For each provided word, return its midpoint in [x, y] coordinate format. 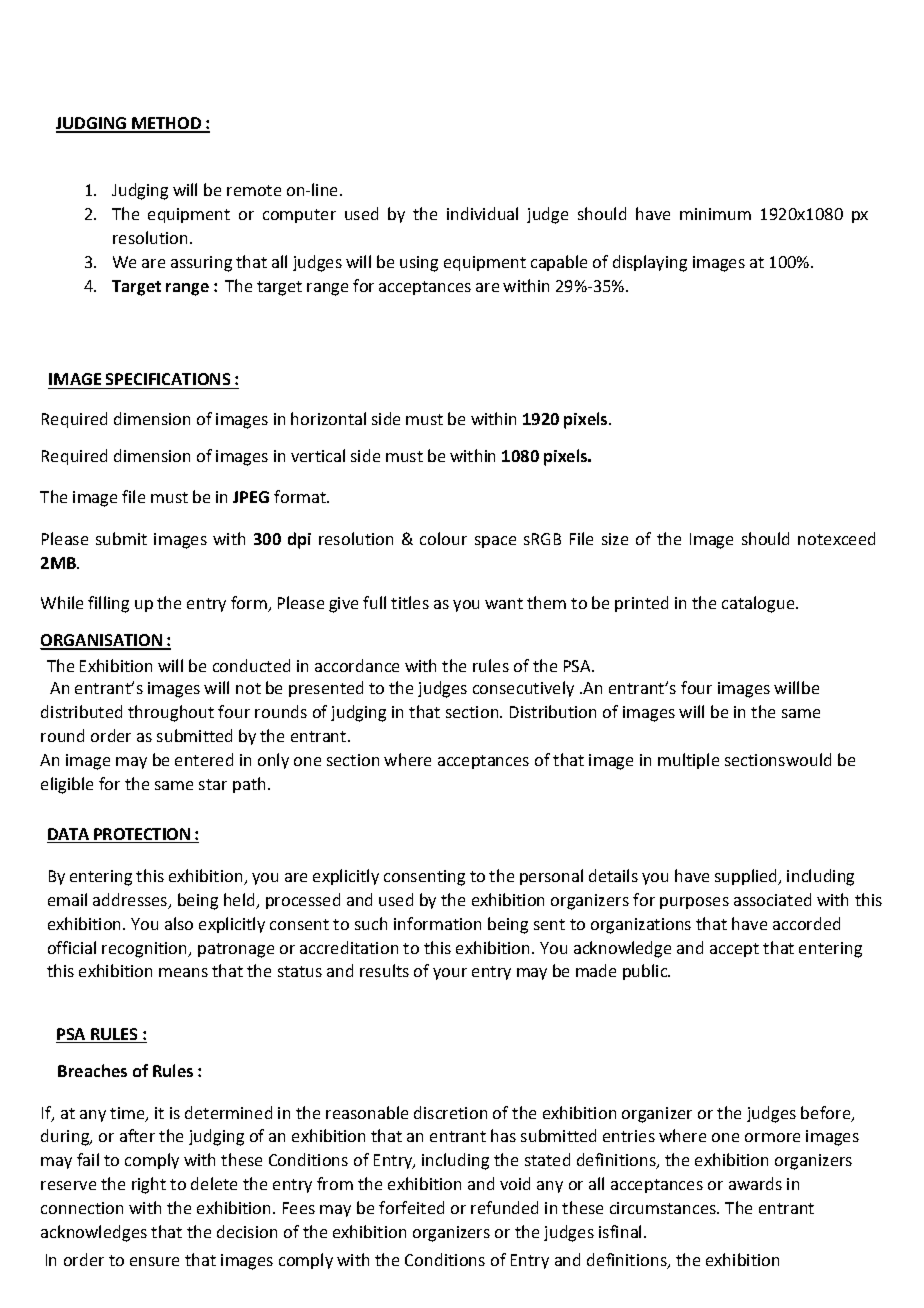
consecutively [523, 689]
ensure [154, 1261]
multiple [688, 761]
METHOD [166, 124]
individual [482, 213]
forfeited [411, 1207]
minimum [715, 214]
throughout [171, 713]
